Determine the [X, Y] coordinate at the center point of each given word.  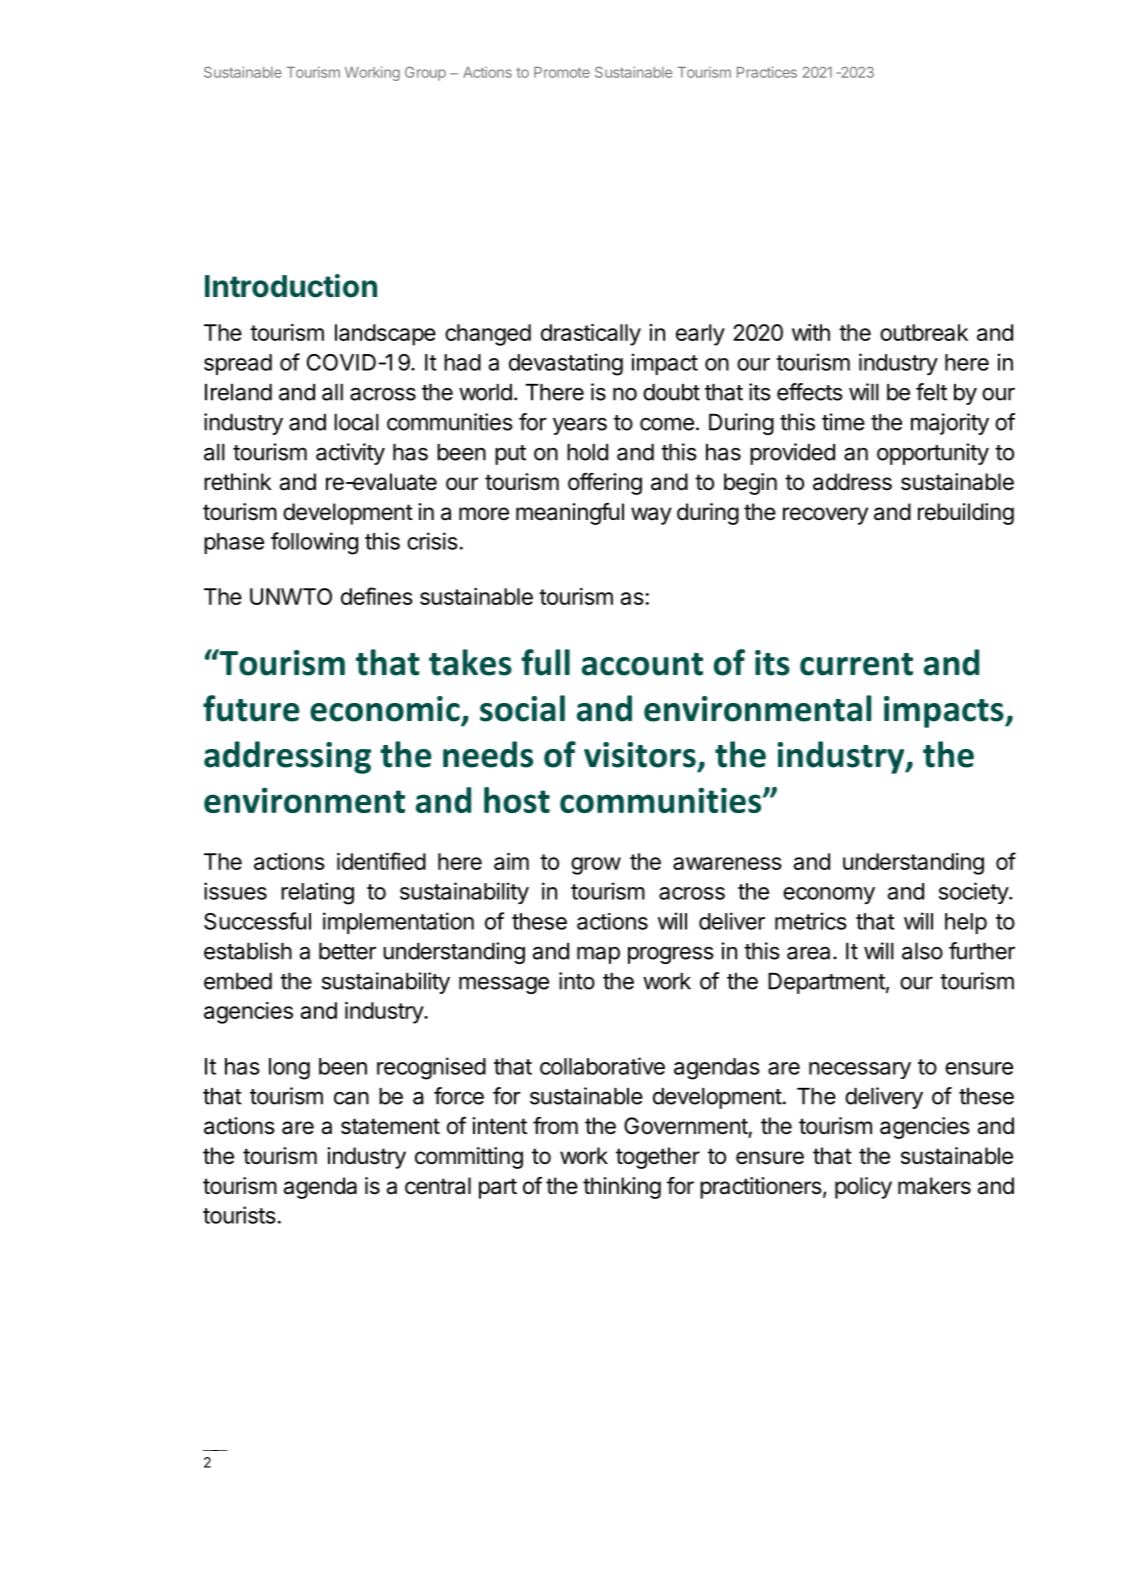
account [642, 664]
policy [863, 1188]
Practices [767, 72]
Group [425, 74]
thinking [622, 1188]
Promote [562, 72]
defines [377, 596]
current [856, 664]
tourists [239, 1215]
